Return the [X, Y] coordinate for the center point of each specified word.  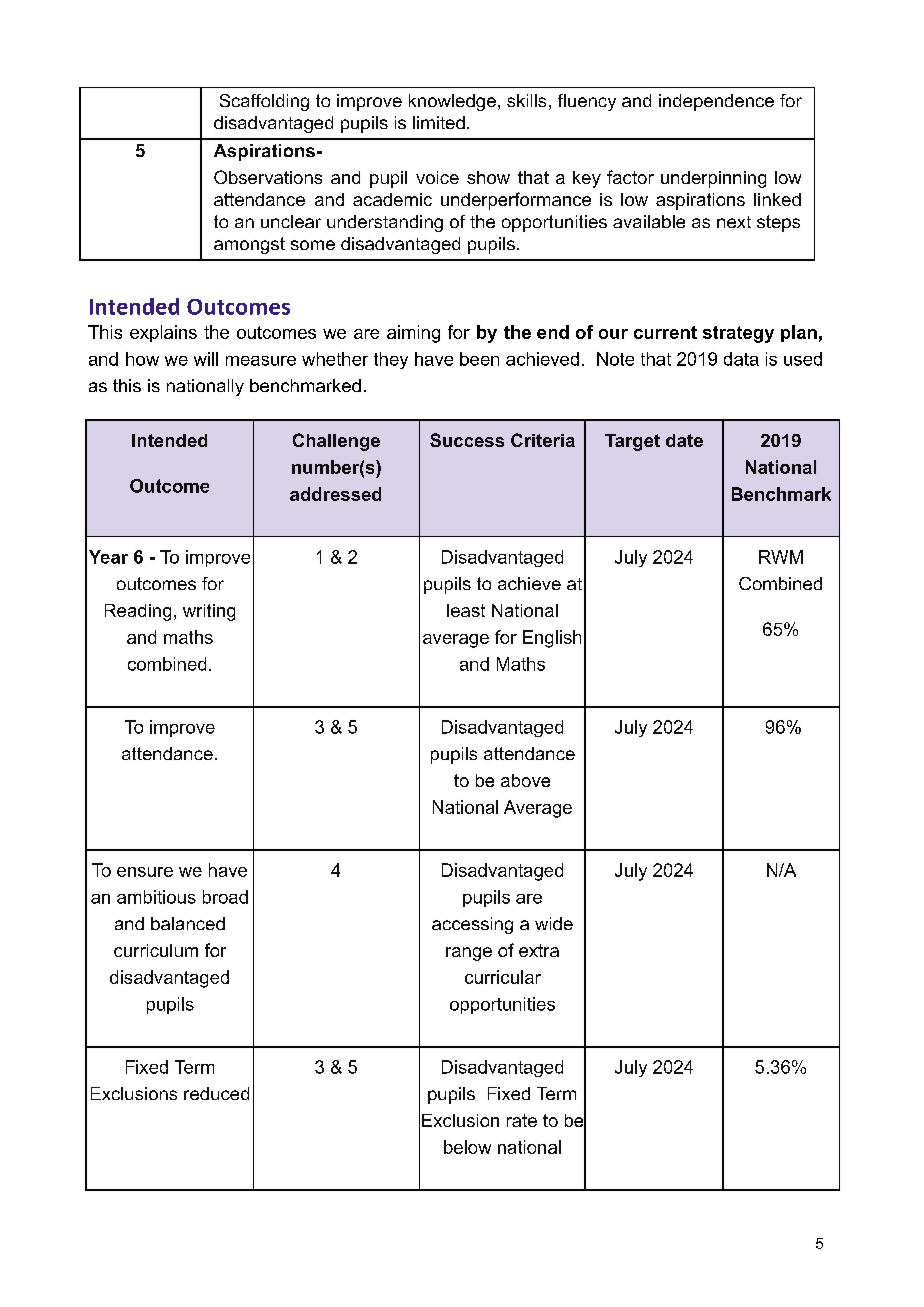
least [466, 610]
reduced [216, 1093]
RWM [781, 557]
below [467, 1147]
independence [716, 102]
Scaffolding [264, 102]
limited [439, 122]
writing [209, 612]
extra [539, 950]
